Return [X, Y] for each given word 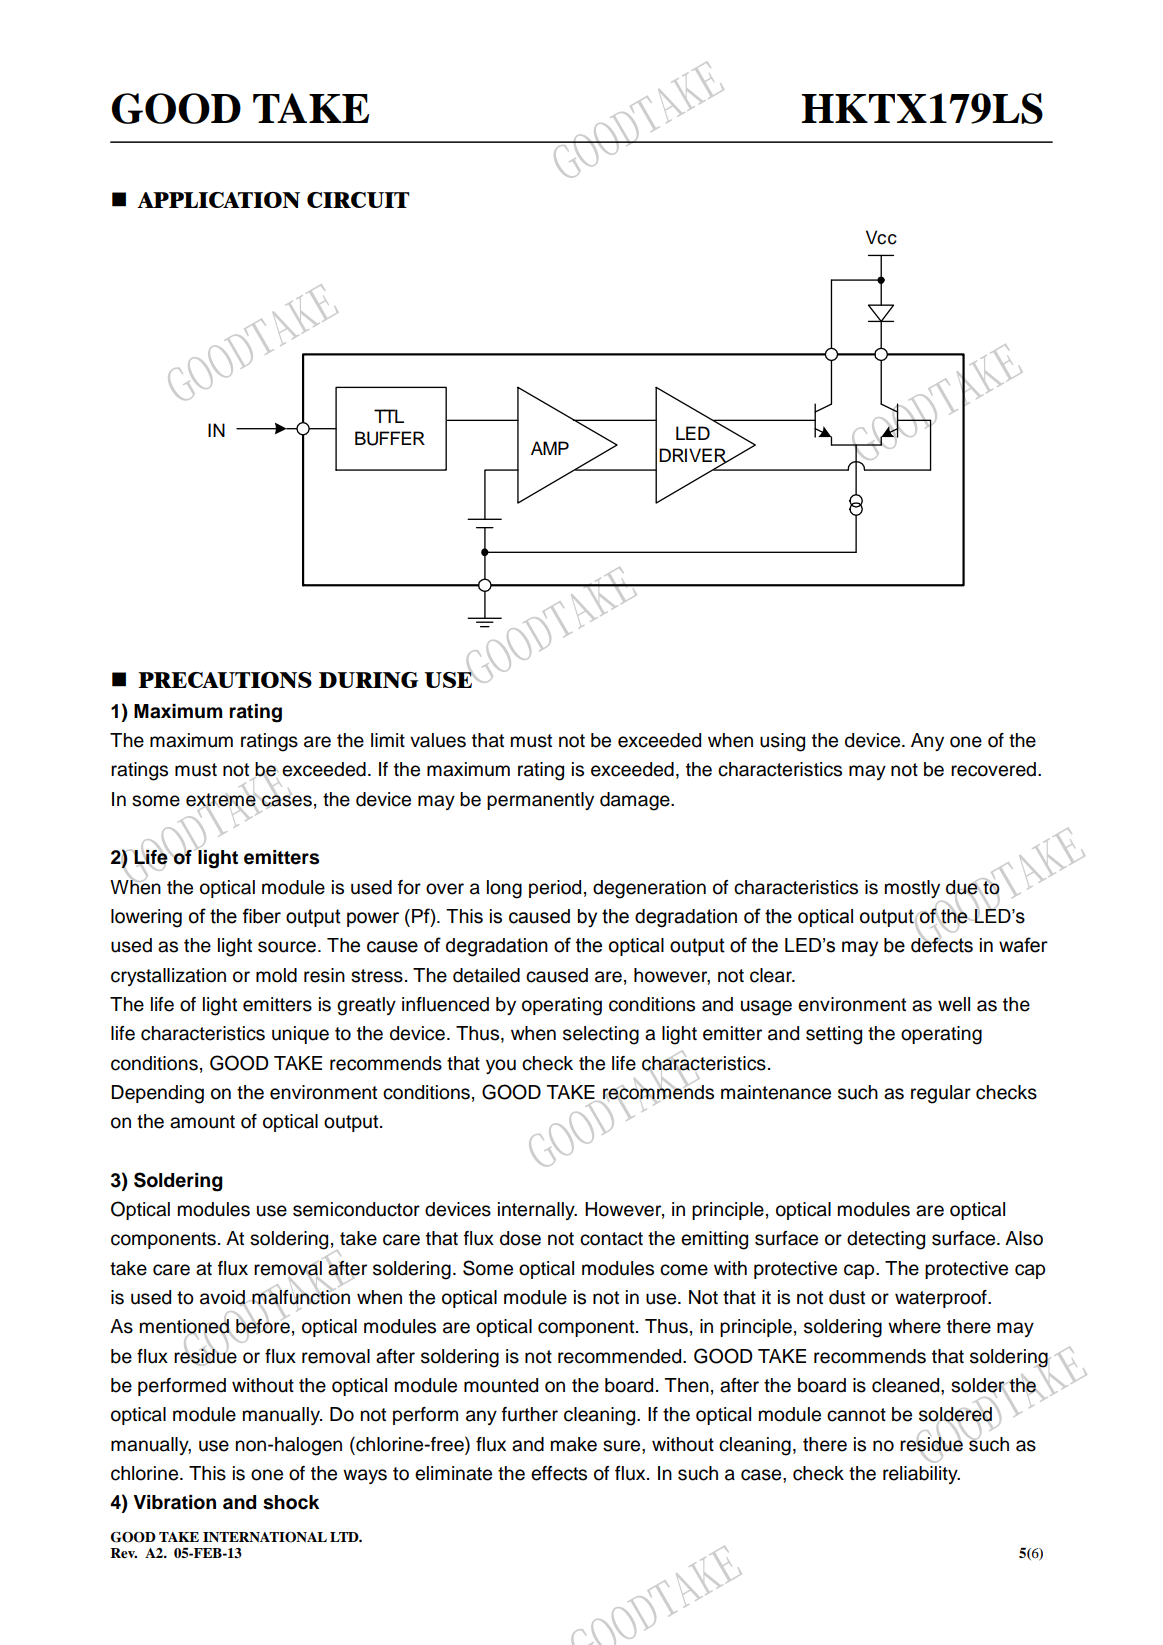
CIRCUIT [358, 200]
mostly [912, 889]
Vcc [881, 237]
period [555, 889]
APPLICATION [218, 200]
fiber [261, 916]
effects [559, 1473]
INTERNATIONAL [265, 1537]
